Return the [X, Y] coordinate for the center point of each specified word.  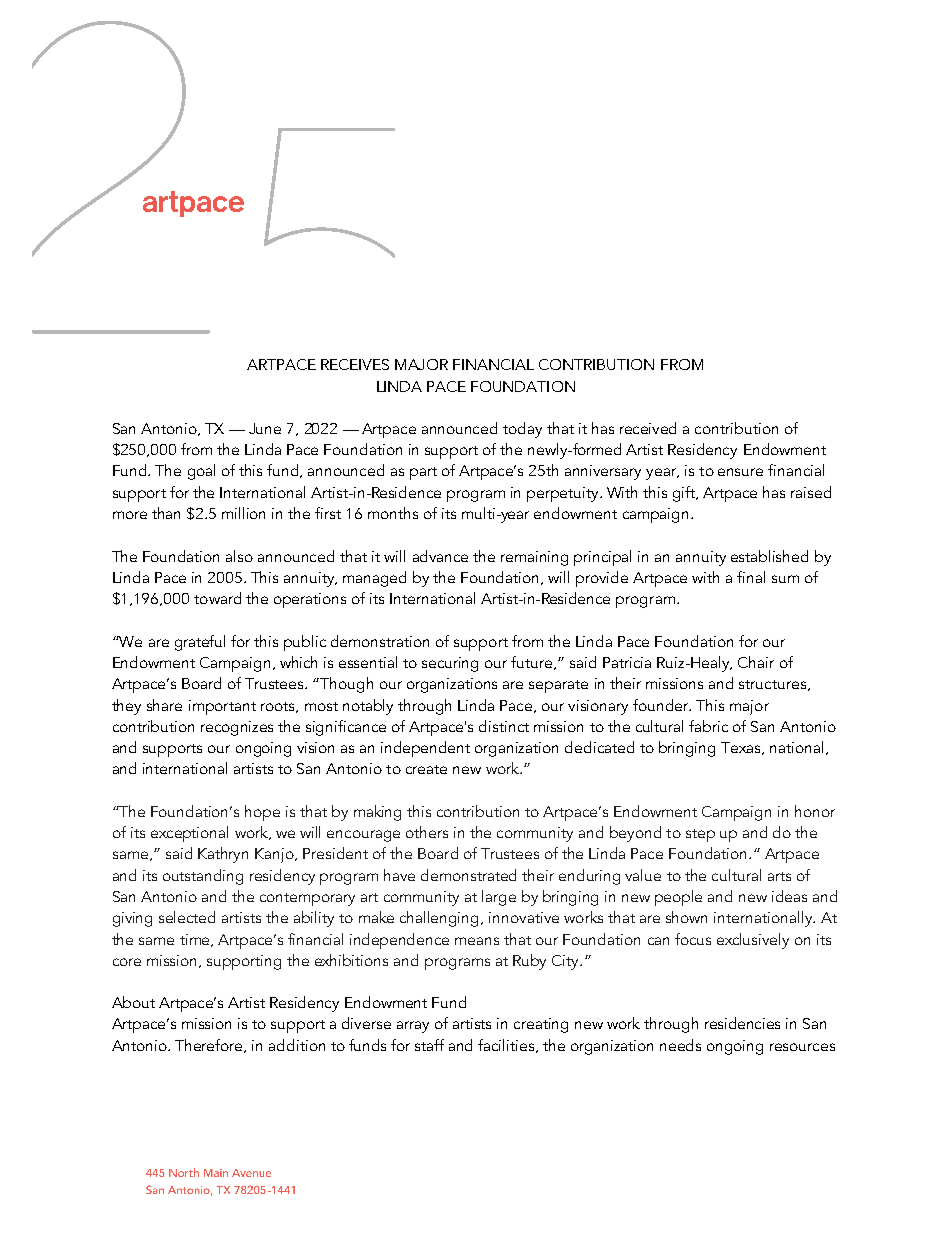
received [648, 428]
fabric [708, 726]
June [265, 428]
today [522, 430]
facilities [507, 1046]
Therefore [210, 1046]
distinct [504, 726]
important [222, 707]
